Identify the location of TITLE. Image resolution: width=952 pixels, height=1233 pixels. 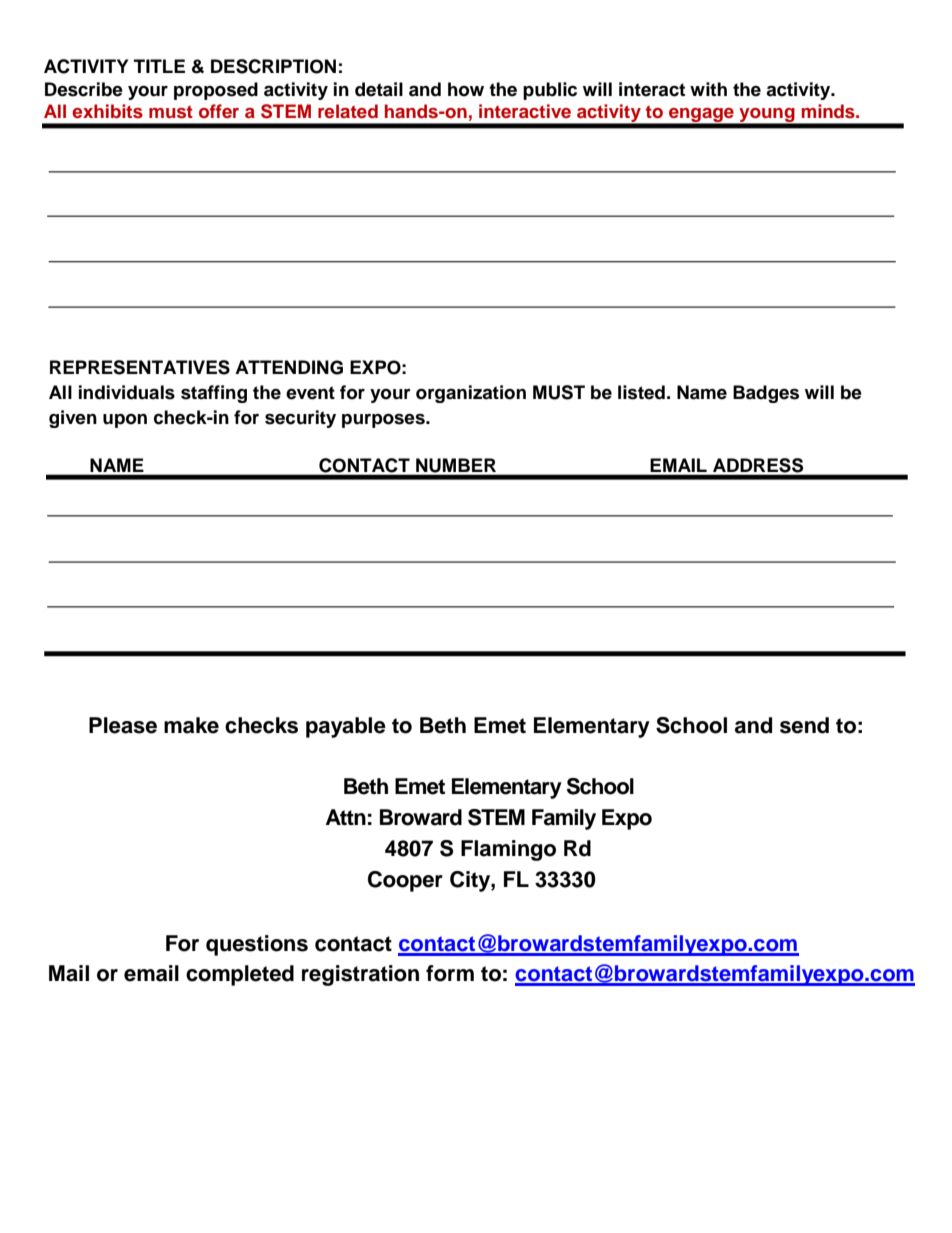
(159, 66).
